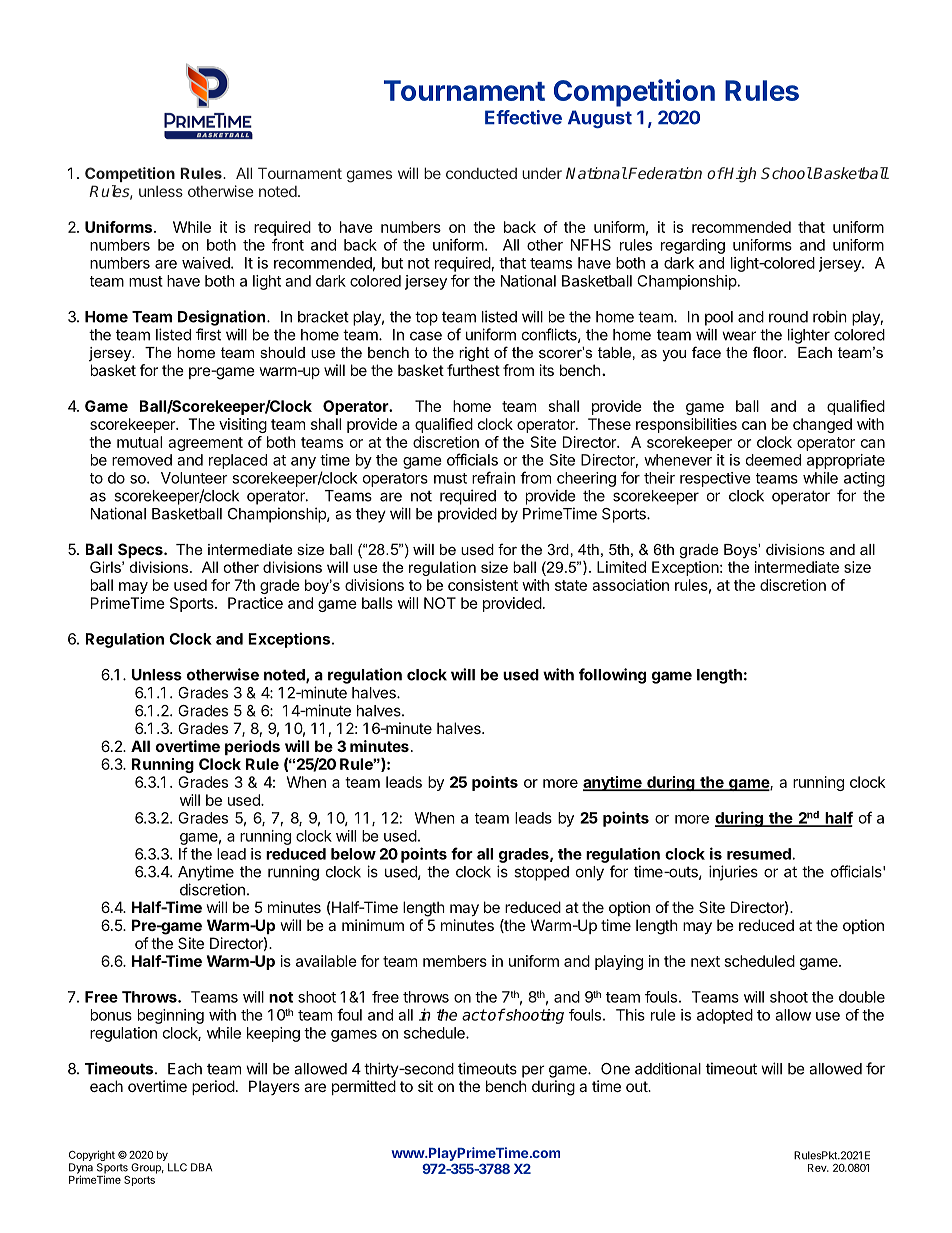 The height and width of the screenshot is (1233, 952). Describe the element at coordinates (364, 1087) in the screenshot. I see `permitted` at that location.
